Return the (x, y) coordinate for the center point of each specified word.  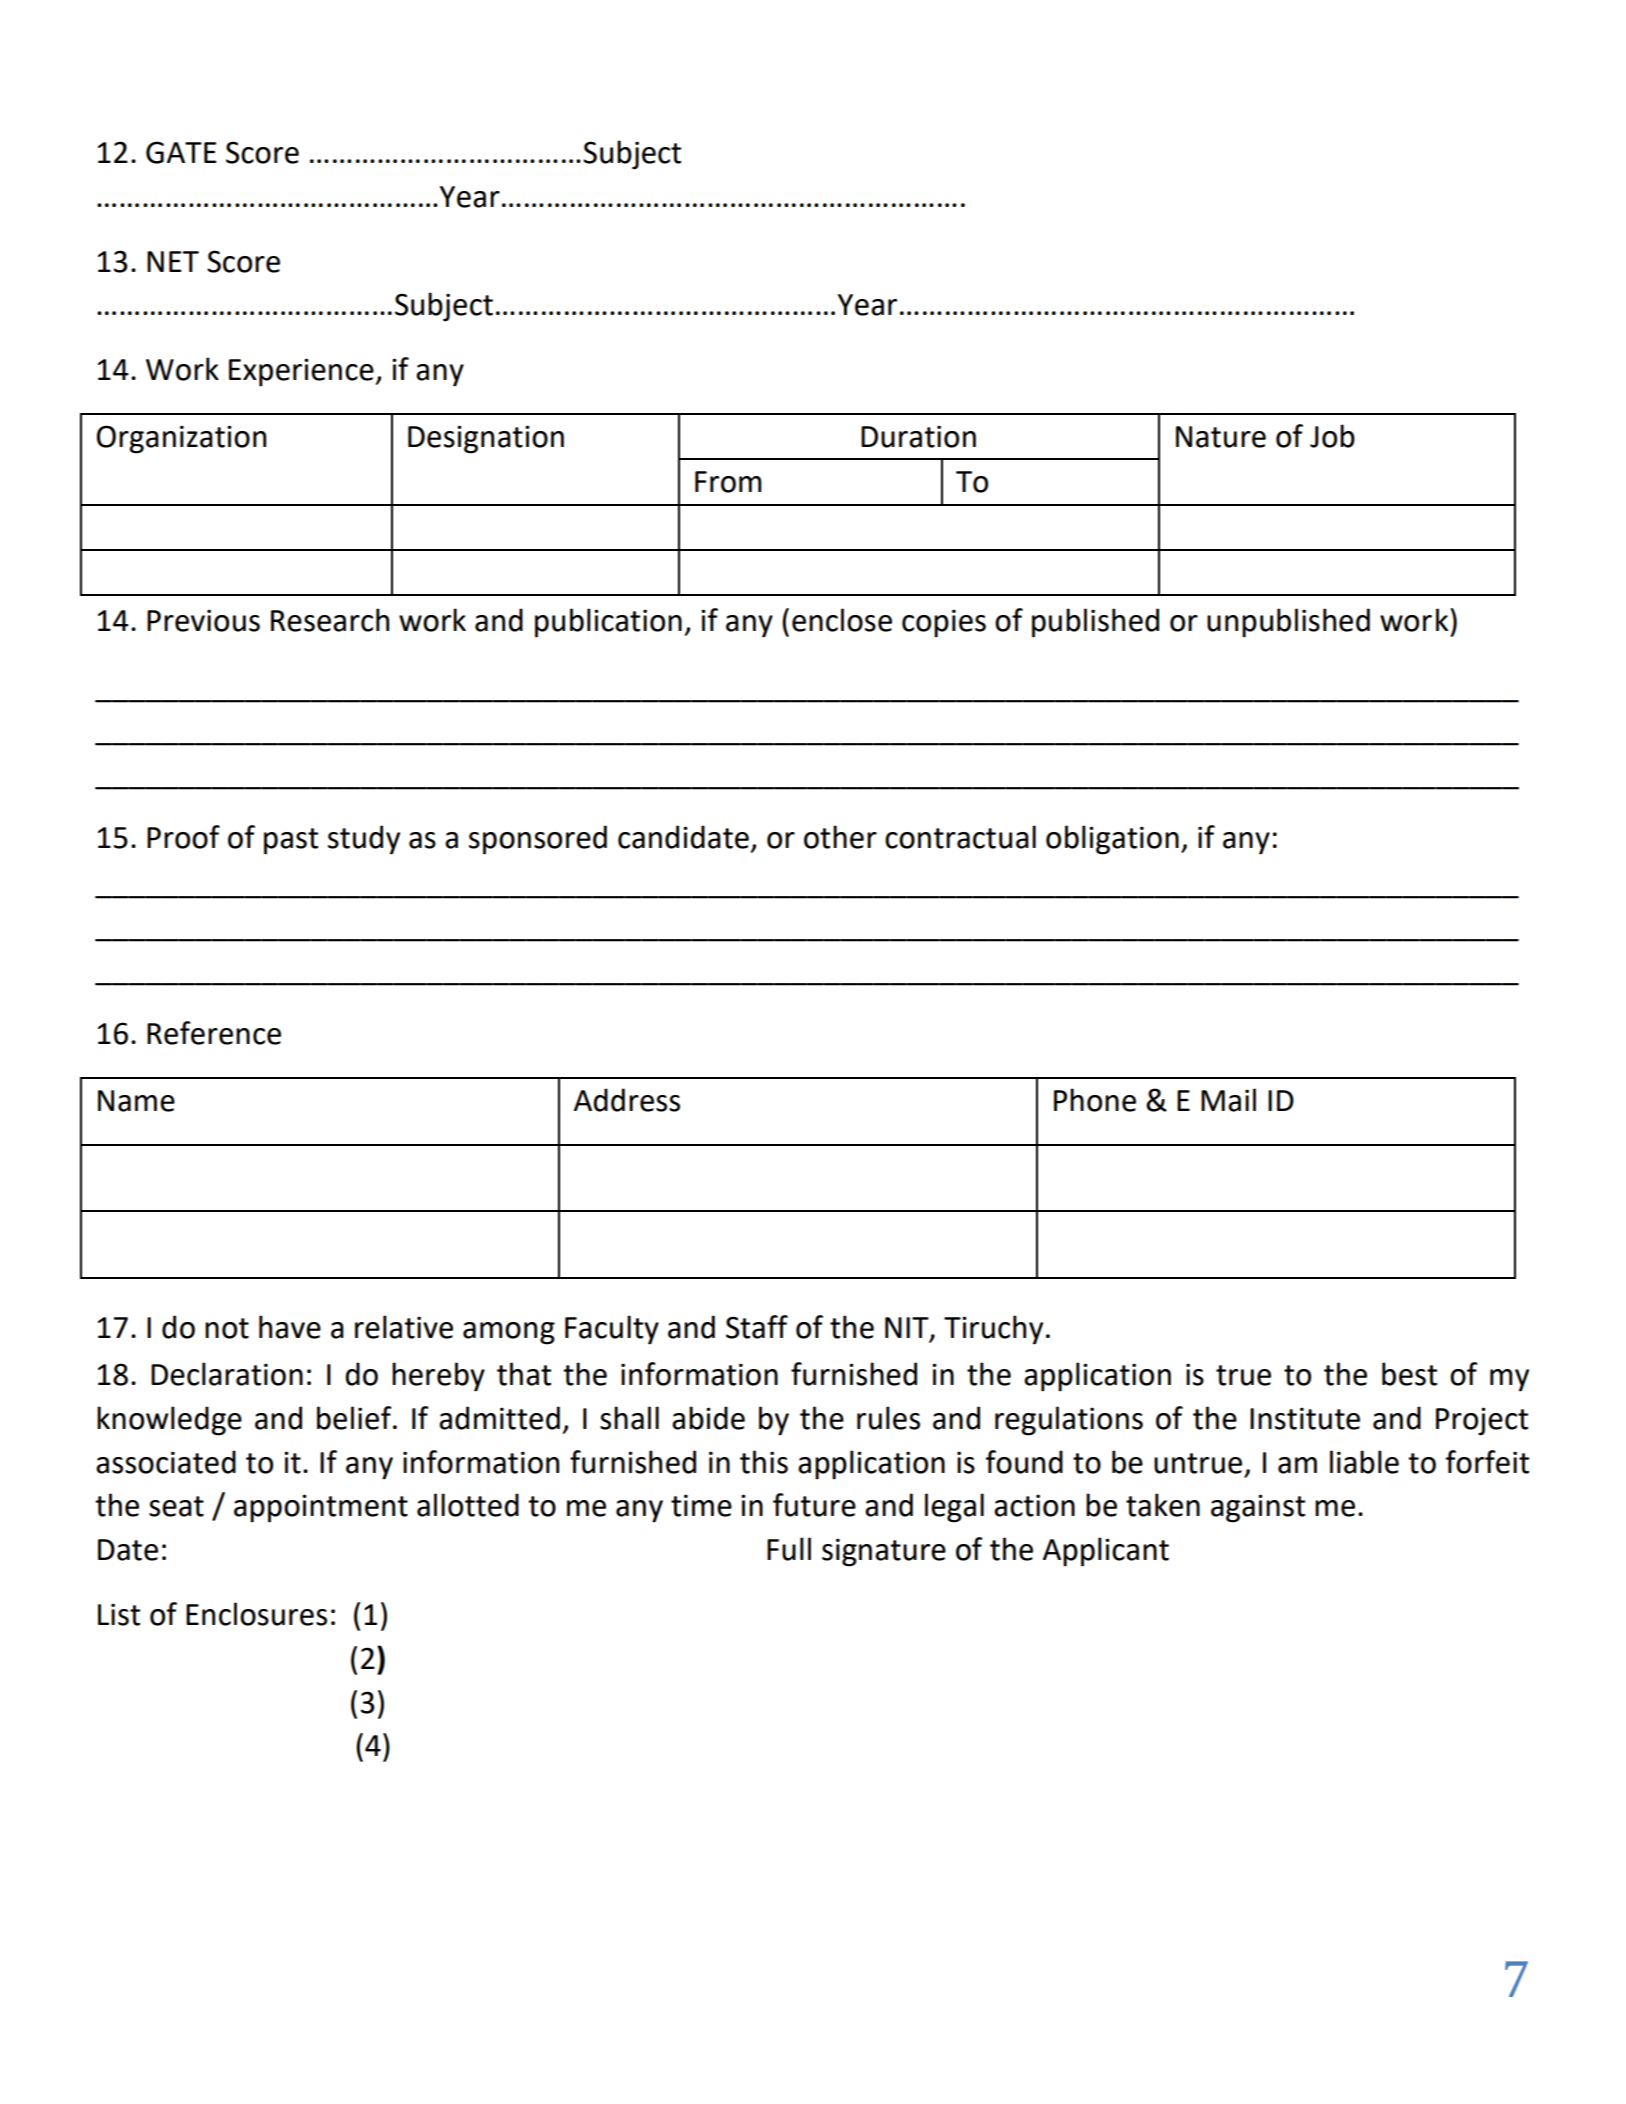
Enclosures (256, 1614)
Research (330, 620)
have (290, 1327)
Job (1332, 436)
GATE (181, 152)
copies (944, 623)
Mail (1228, 1100)
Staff (757, 1327)
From (728, 482)
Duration (918, 436)
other (840, 837)
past (291, 841)
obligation (1112, 840)
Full (789, 1549)
